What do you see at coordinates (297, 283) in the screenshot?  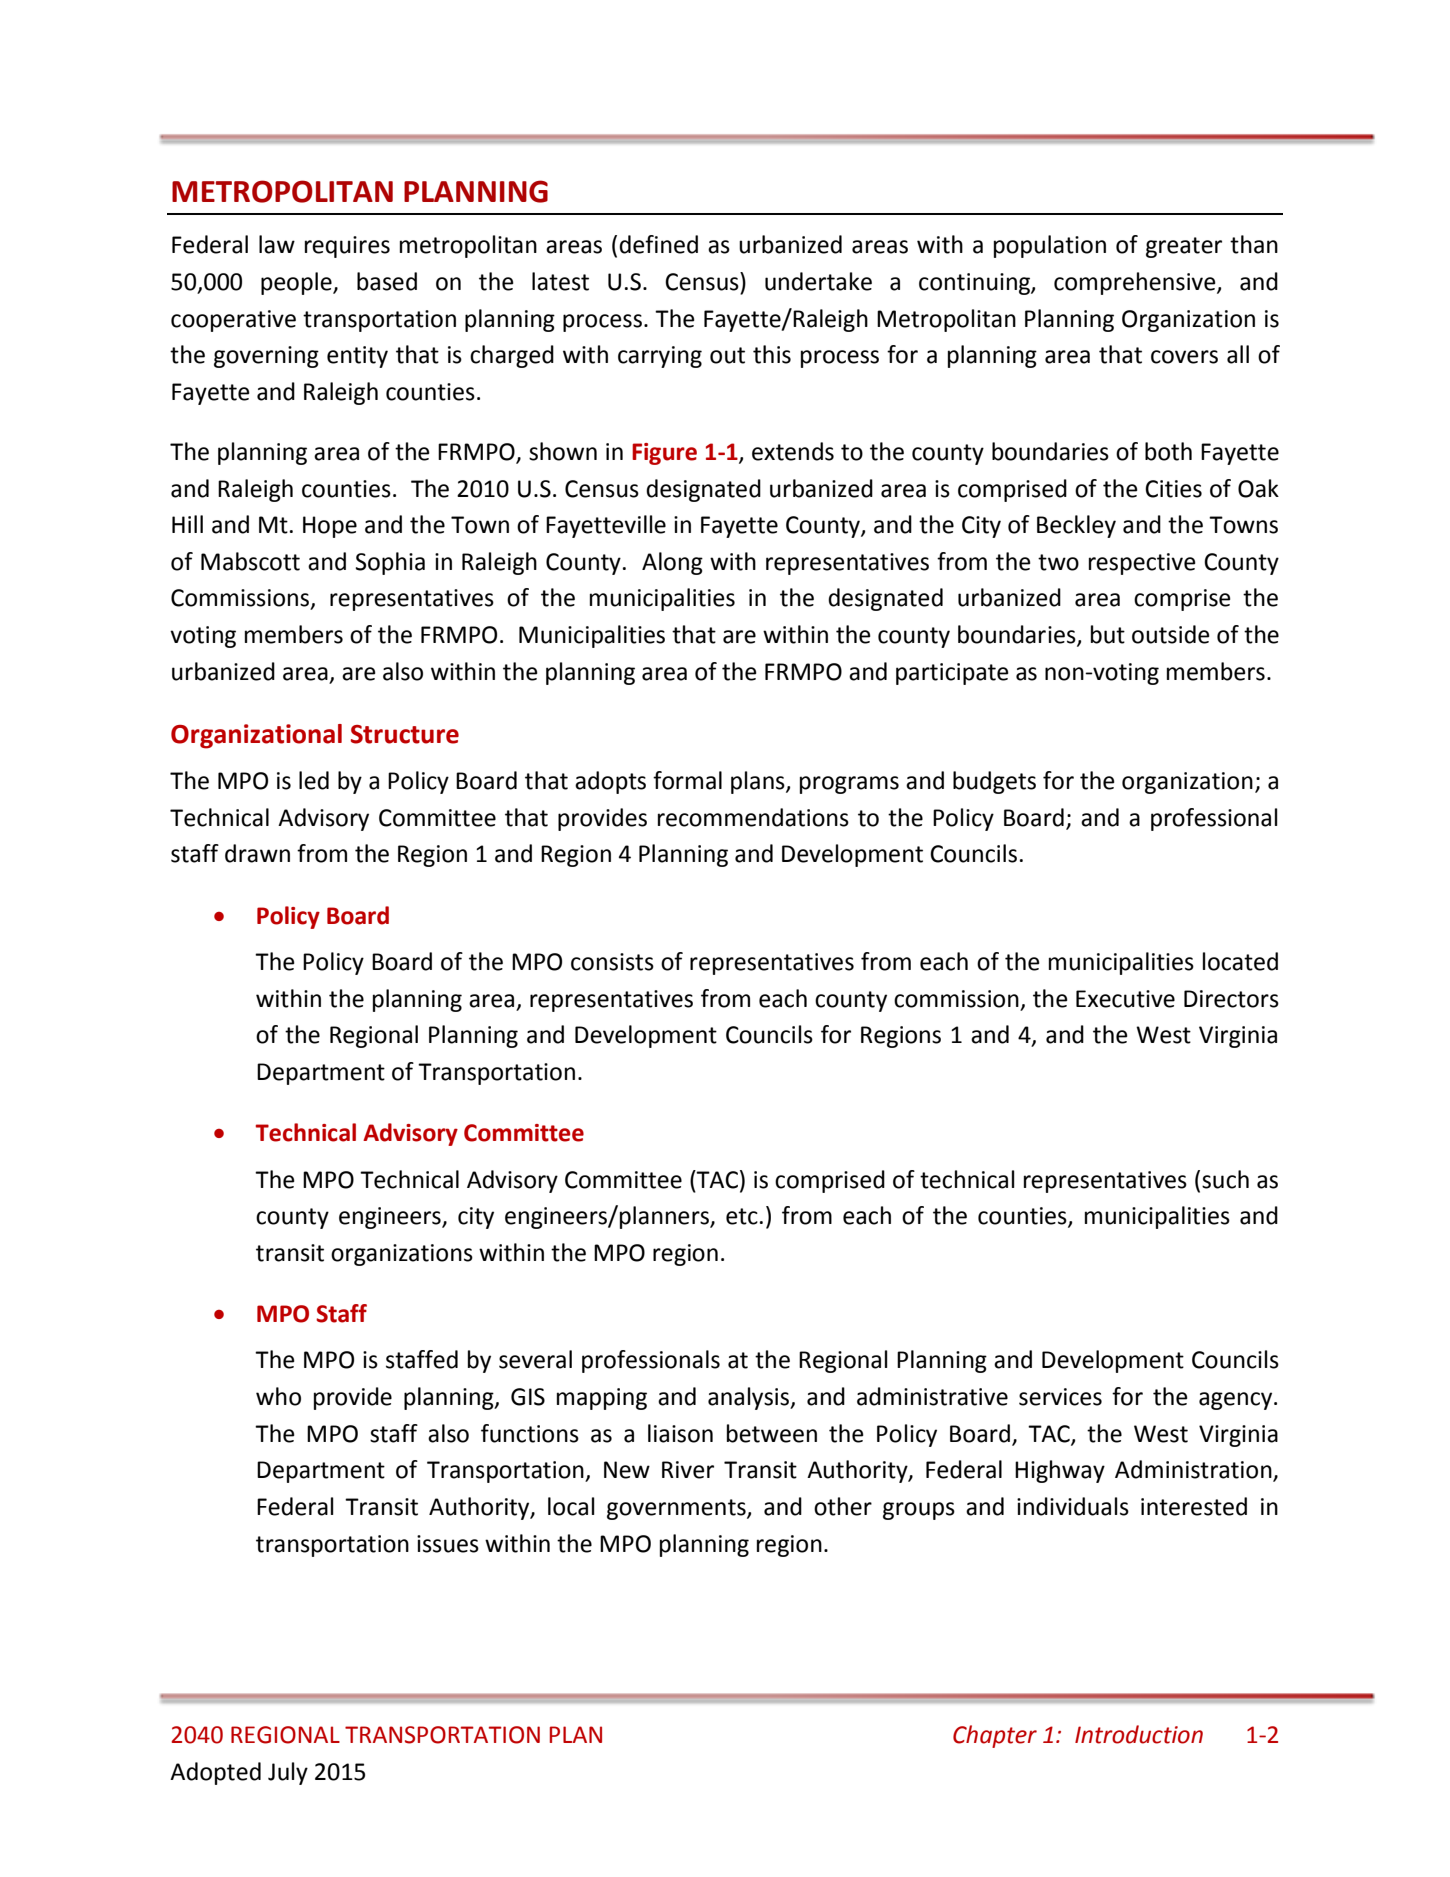 I see `people` at bounding box center [297, 283].
